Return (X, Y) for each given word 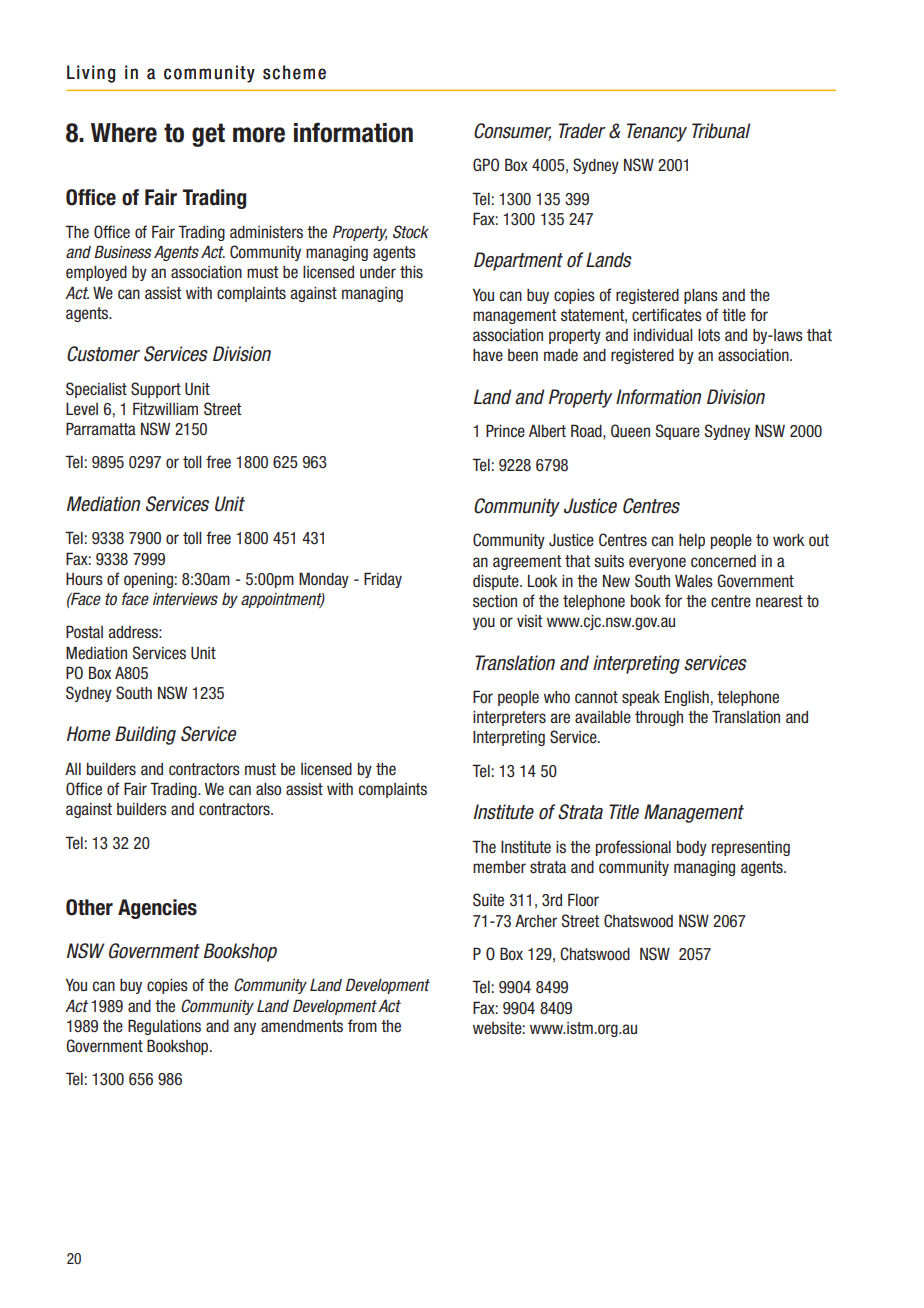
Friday (383, 580)
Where (124, 133)
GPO (486, 164)
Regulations (164, 1027)
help (692, 541)
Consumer (512, 131)
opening (148, 580)
